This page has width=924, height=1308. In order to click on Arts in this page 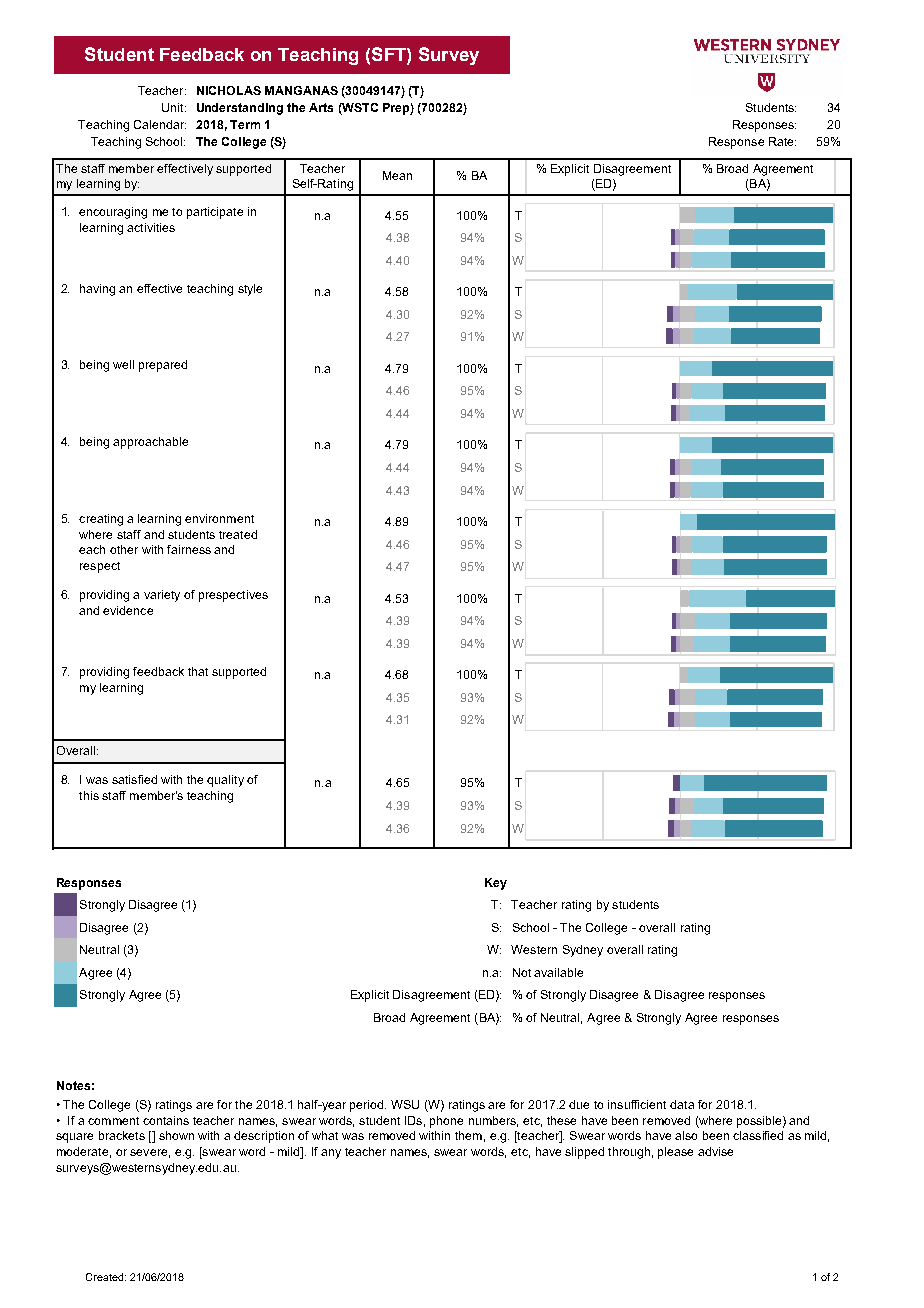, I will do `click(321, 107)`.
